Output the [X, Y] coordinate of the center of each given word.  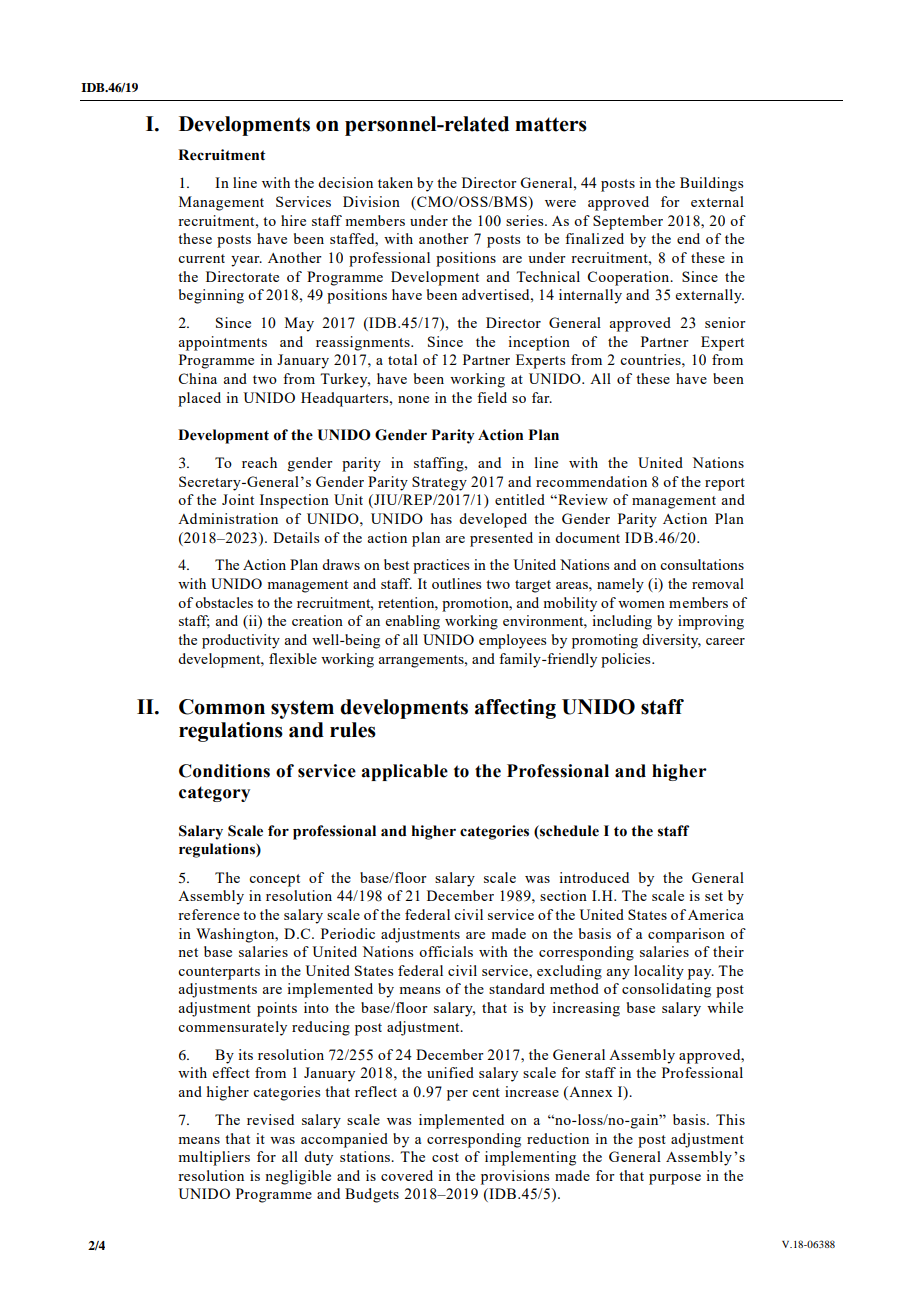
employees [512, 641]
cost [445, 1157]
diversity [671, 641]
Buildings [711, 184]
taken [395, 182]
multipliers [214, 1158]
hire [293, 220]
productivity [241, 641]
